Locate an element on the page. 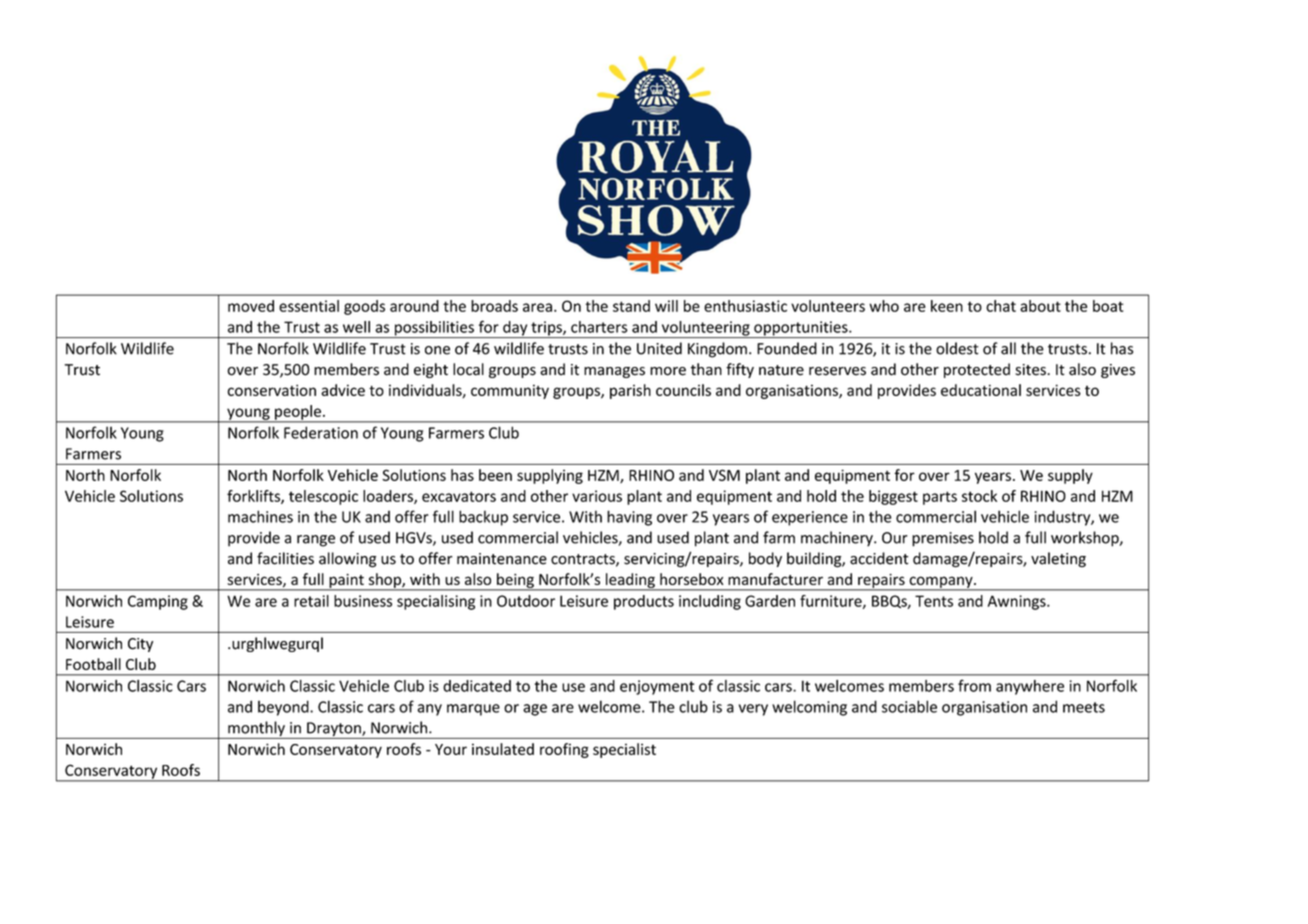  been is located at coordinates (495, 475).
